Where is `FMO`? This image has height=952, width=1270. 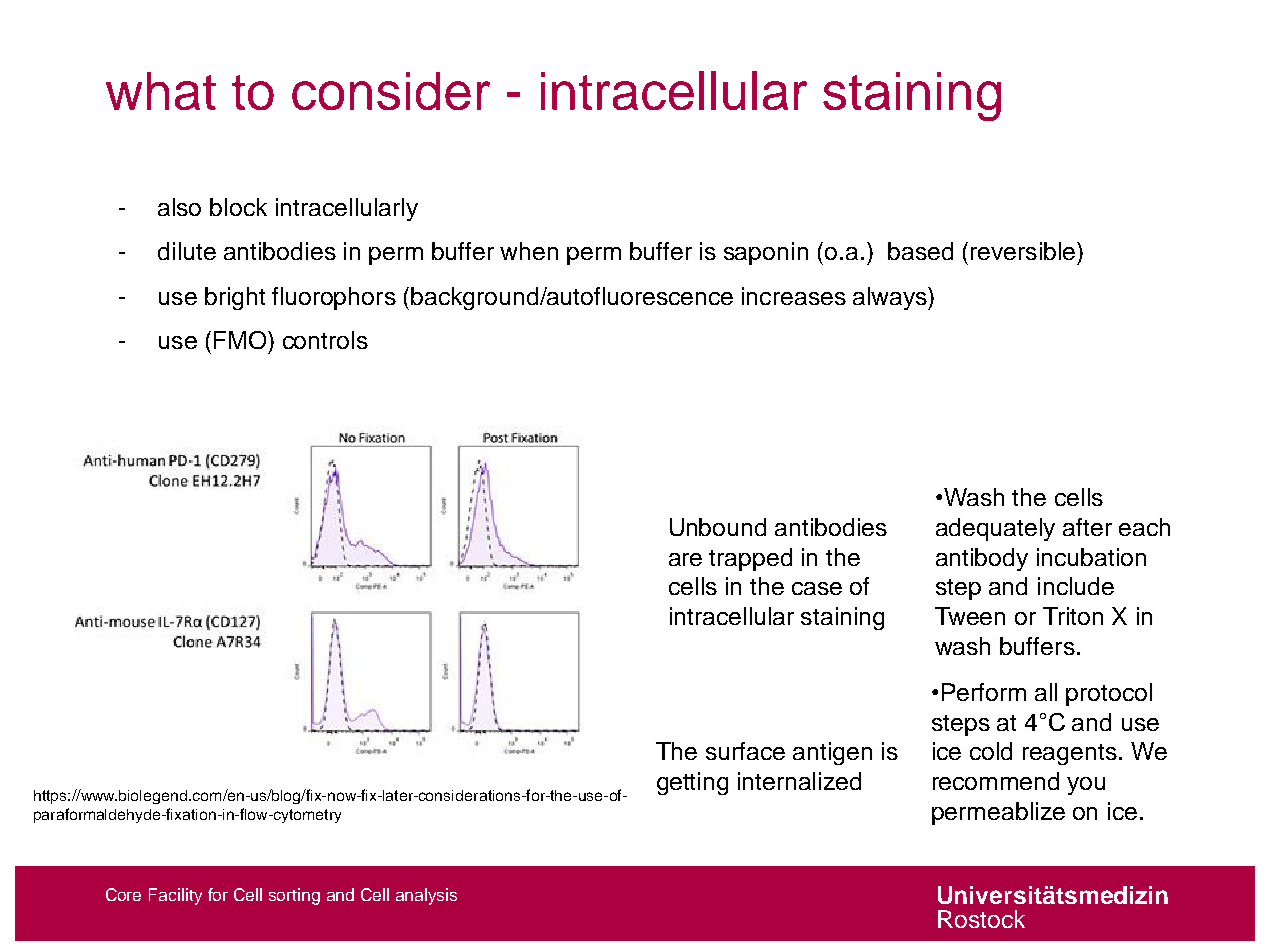 FMO is located at coordinates (241, 340).
